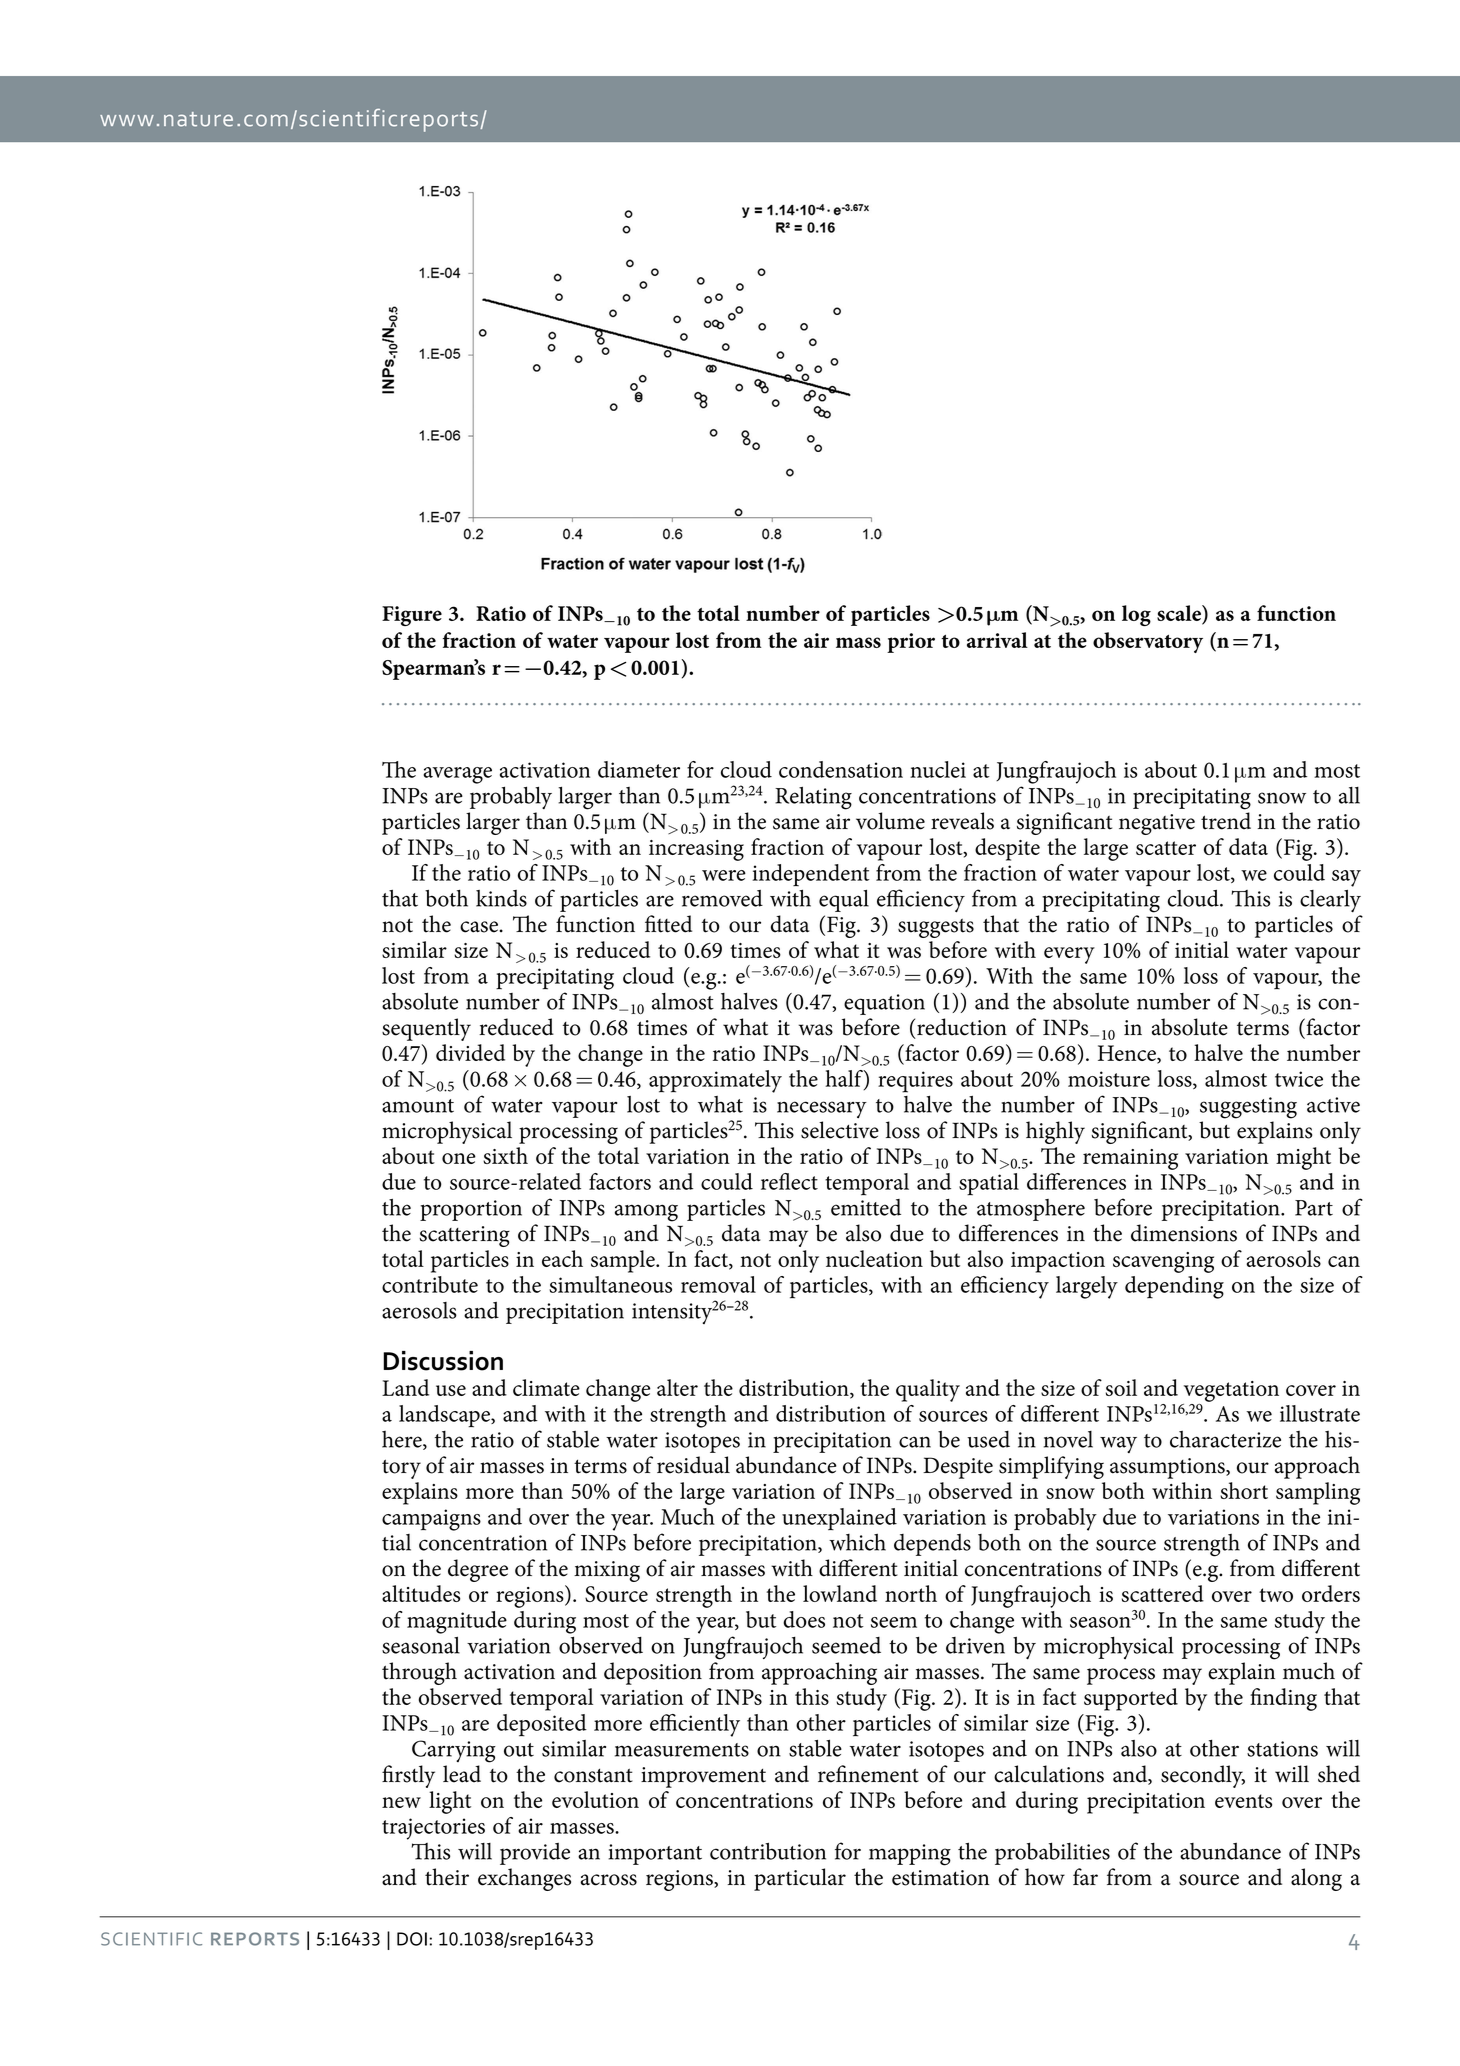 Image resolution: width=1460 pixels, height=2066 pixels. I want to click on prior, so click(911, 643).
